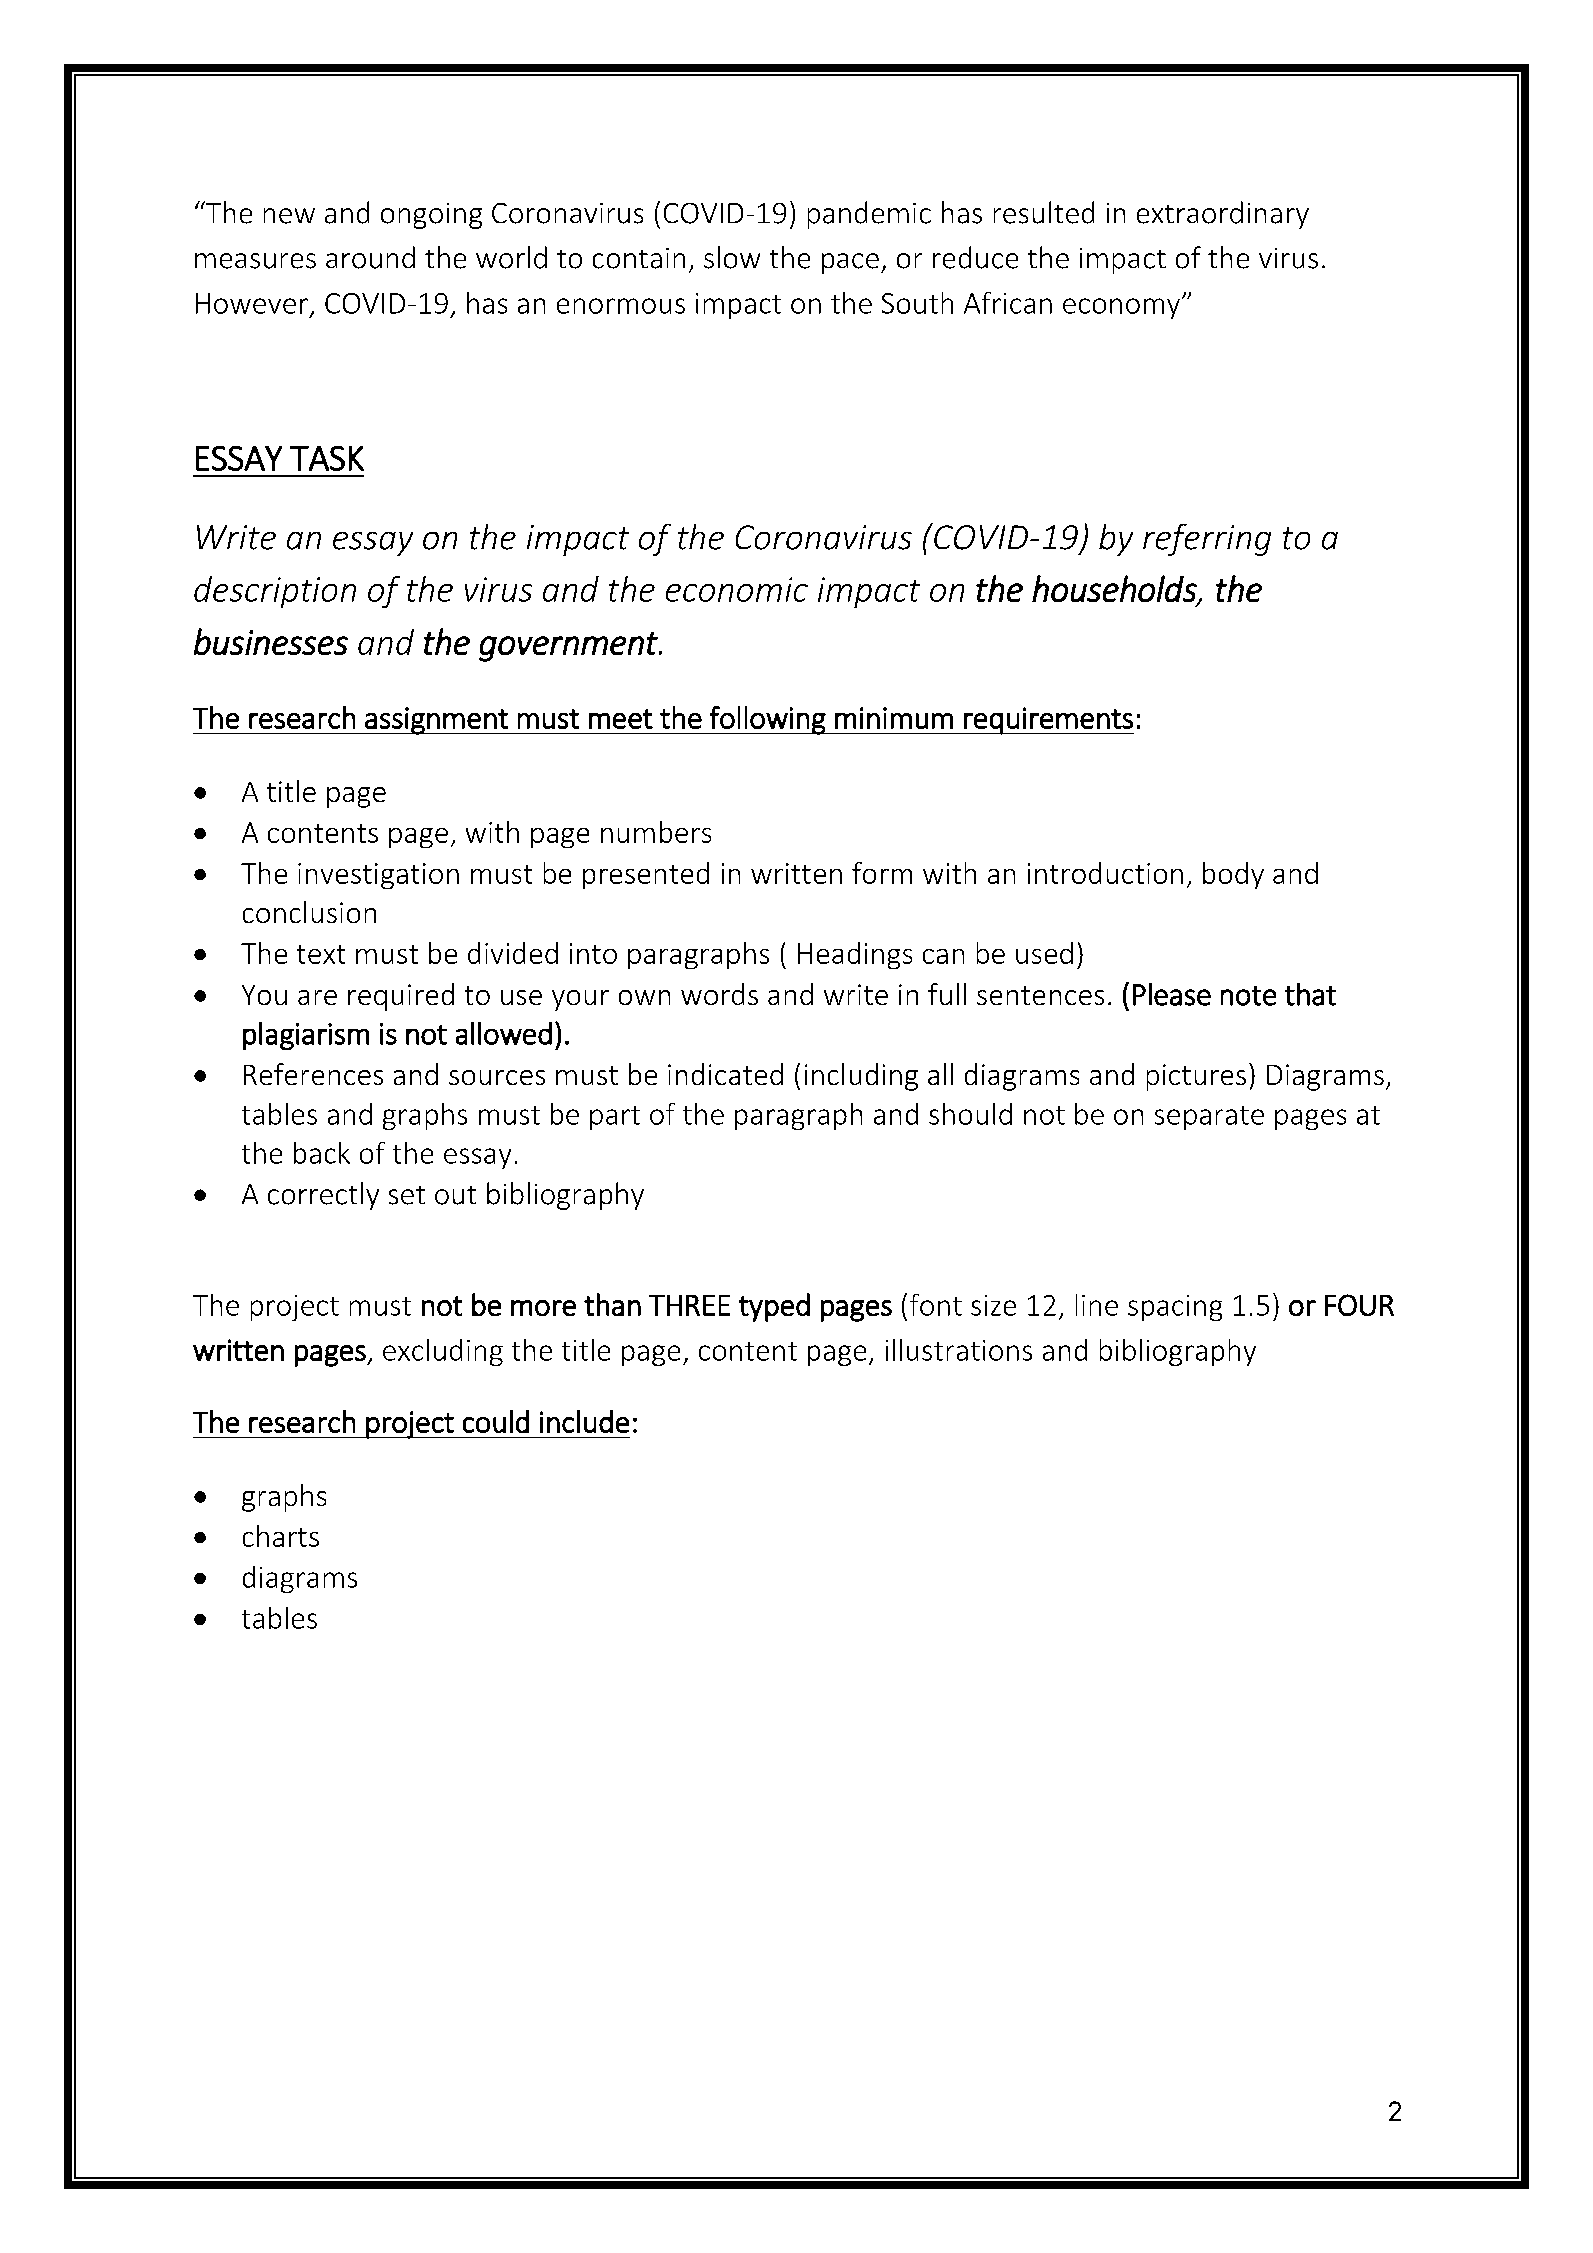 Image resolution: width=1593 pixels, height=2253 pixels. Describe the element at coordinates (281, 1536) in the screenshot. I see `charts` at that location.
